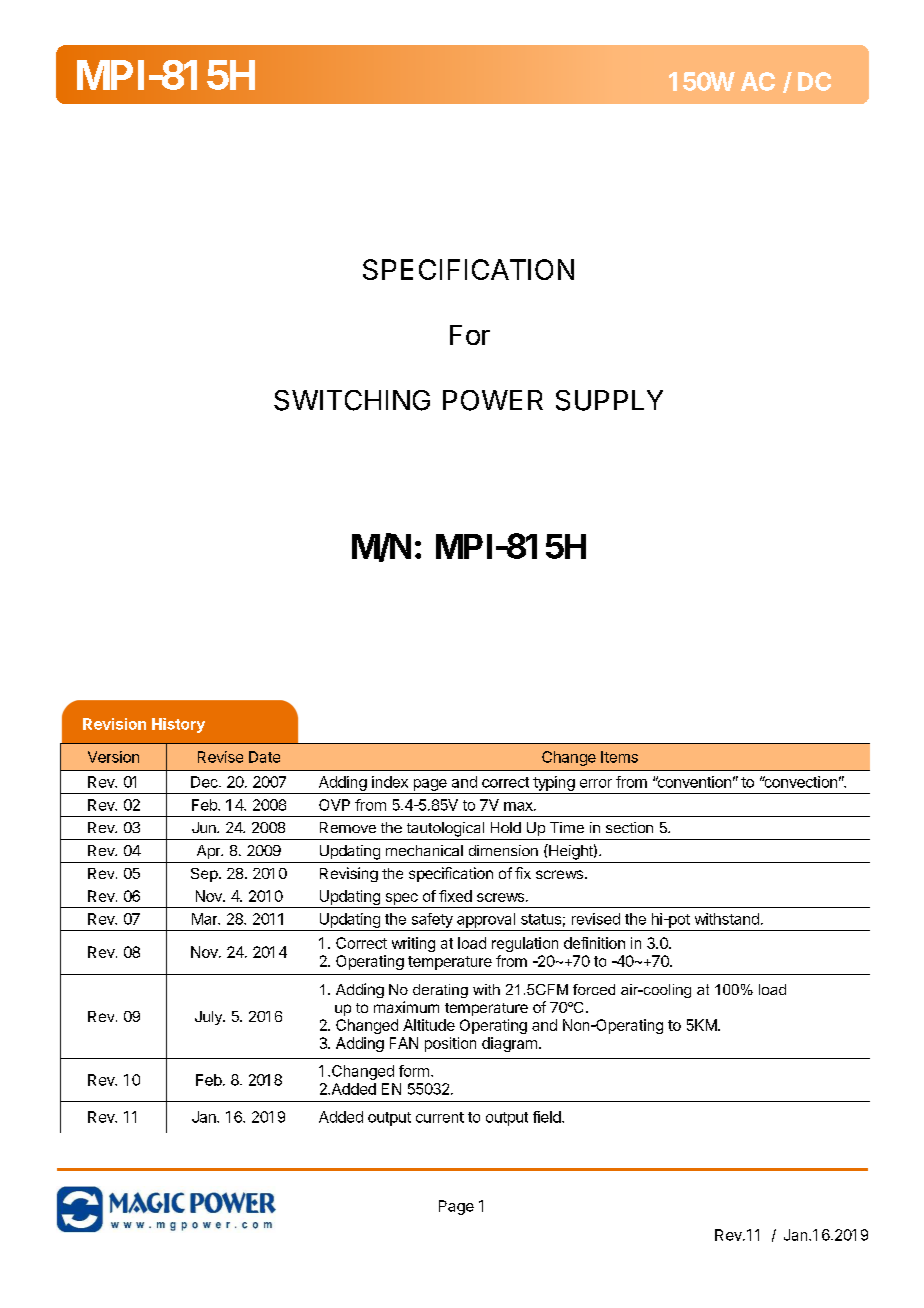 This screenshot has height=1308, width=924. What do you see at coordinates (548, 1117) in the screenshot?
I see `field` at bounding box center [548, 1117].
